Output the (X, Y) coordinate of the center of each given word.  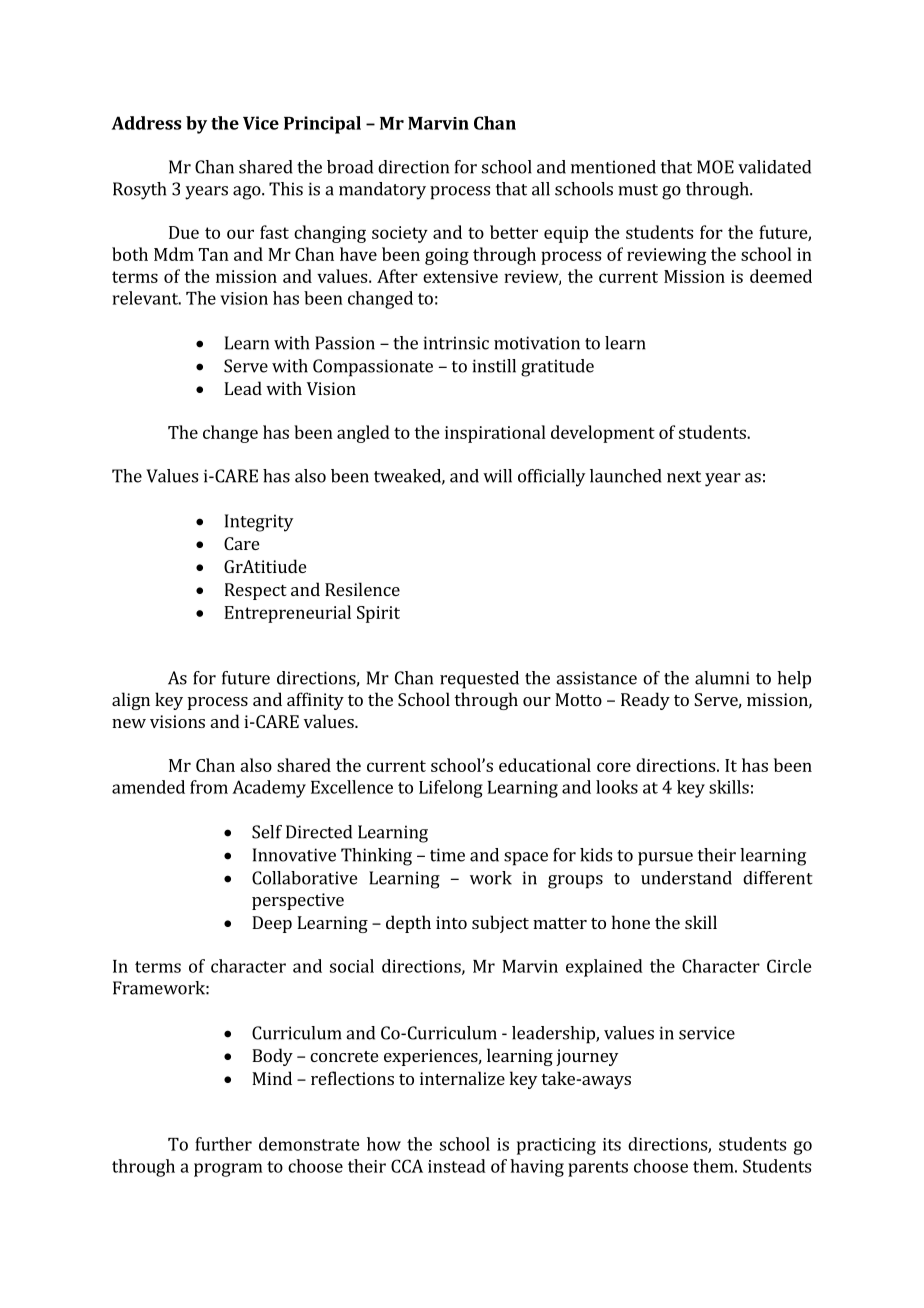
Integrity (259, 523)
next (684, 477)
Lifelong (451, 789)
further (223, 1144)
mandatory (382, 191)
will (497, 476)
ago (248, 193)
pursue (665, 859)
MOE (715, 167)
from (209, 787)
